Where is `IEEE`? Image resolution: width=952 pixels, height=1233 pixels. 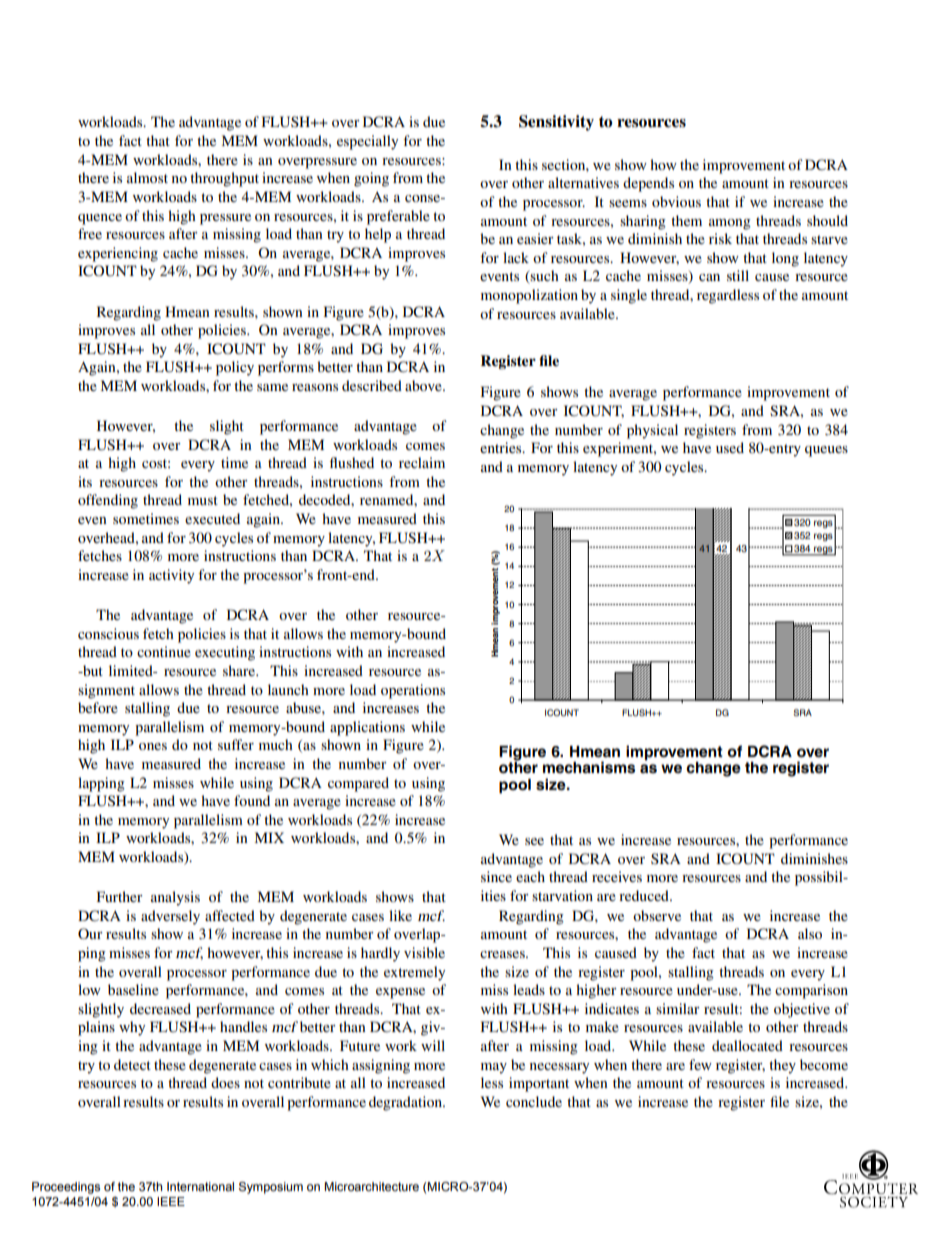
IEEE is located at coordinates (171, 1201).
